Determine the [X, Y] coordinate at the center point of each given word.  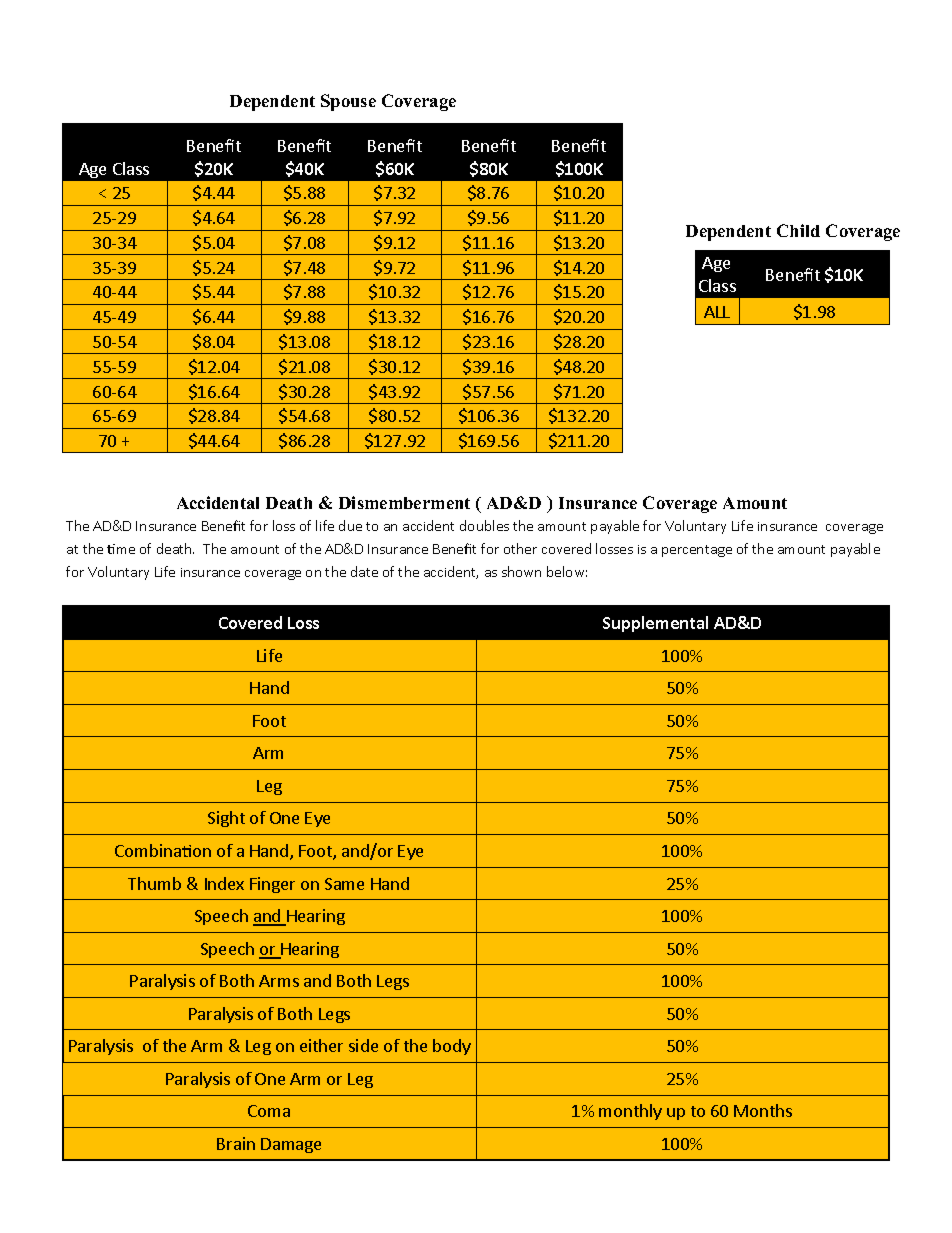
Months [763, 1110]
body [452, 1047]
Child [798, 230]
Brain [236, 1143]
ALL [717, 312]
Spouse [348, 102]
